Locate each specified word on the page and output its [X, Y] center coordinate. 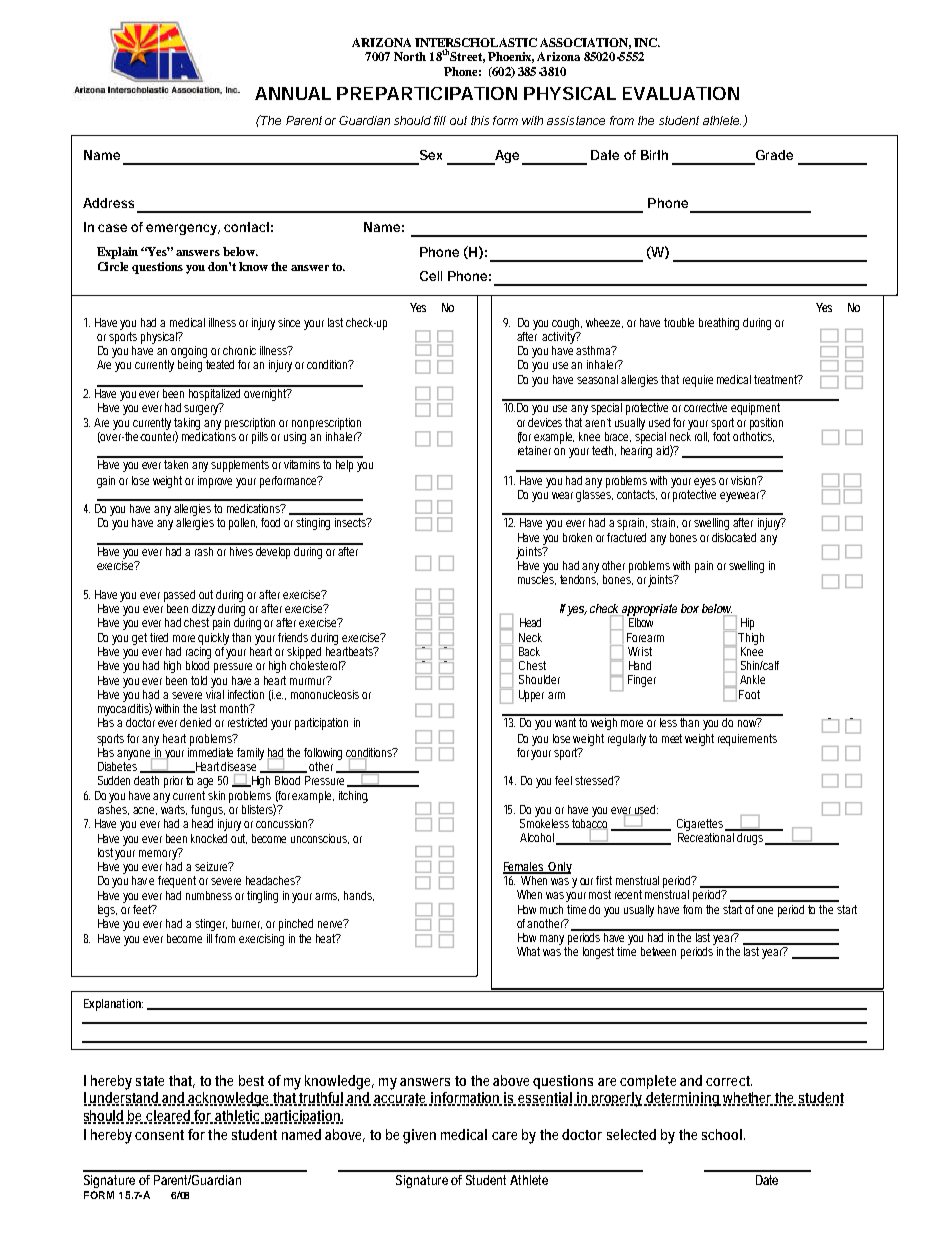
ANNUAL [293, 93]
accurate [401, 1099]
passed [179, 596]
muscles [537, 578]
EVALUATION [681, 93]
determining [683, 1099]
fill [440, 120]
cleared [169, 1117]
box [690, 608]
